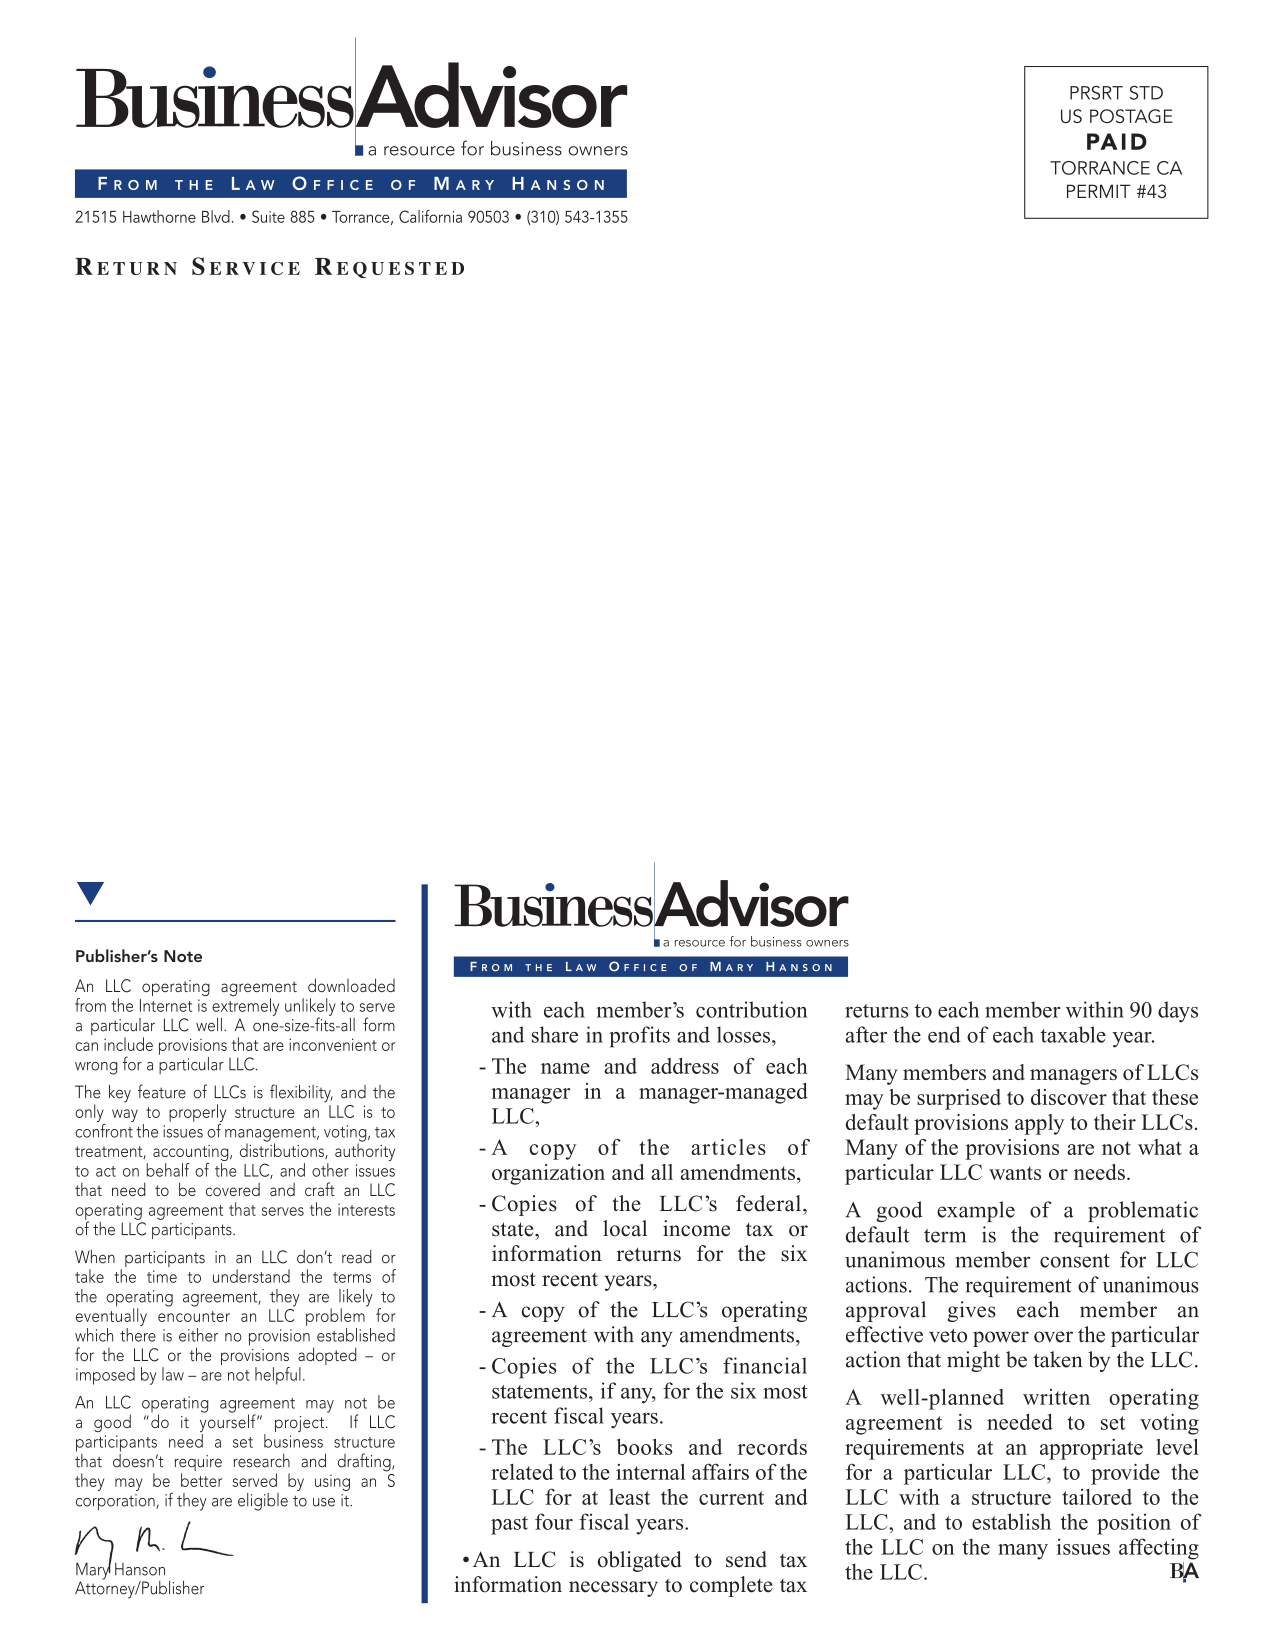 This document has height=1649, width=1274. Describe the element at coordinates (263, 1502) in the document. I see `eligible` at that location.
